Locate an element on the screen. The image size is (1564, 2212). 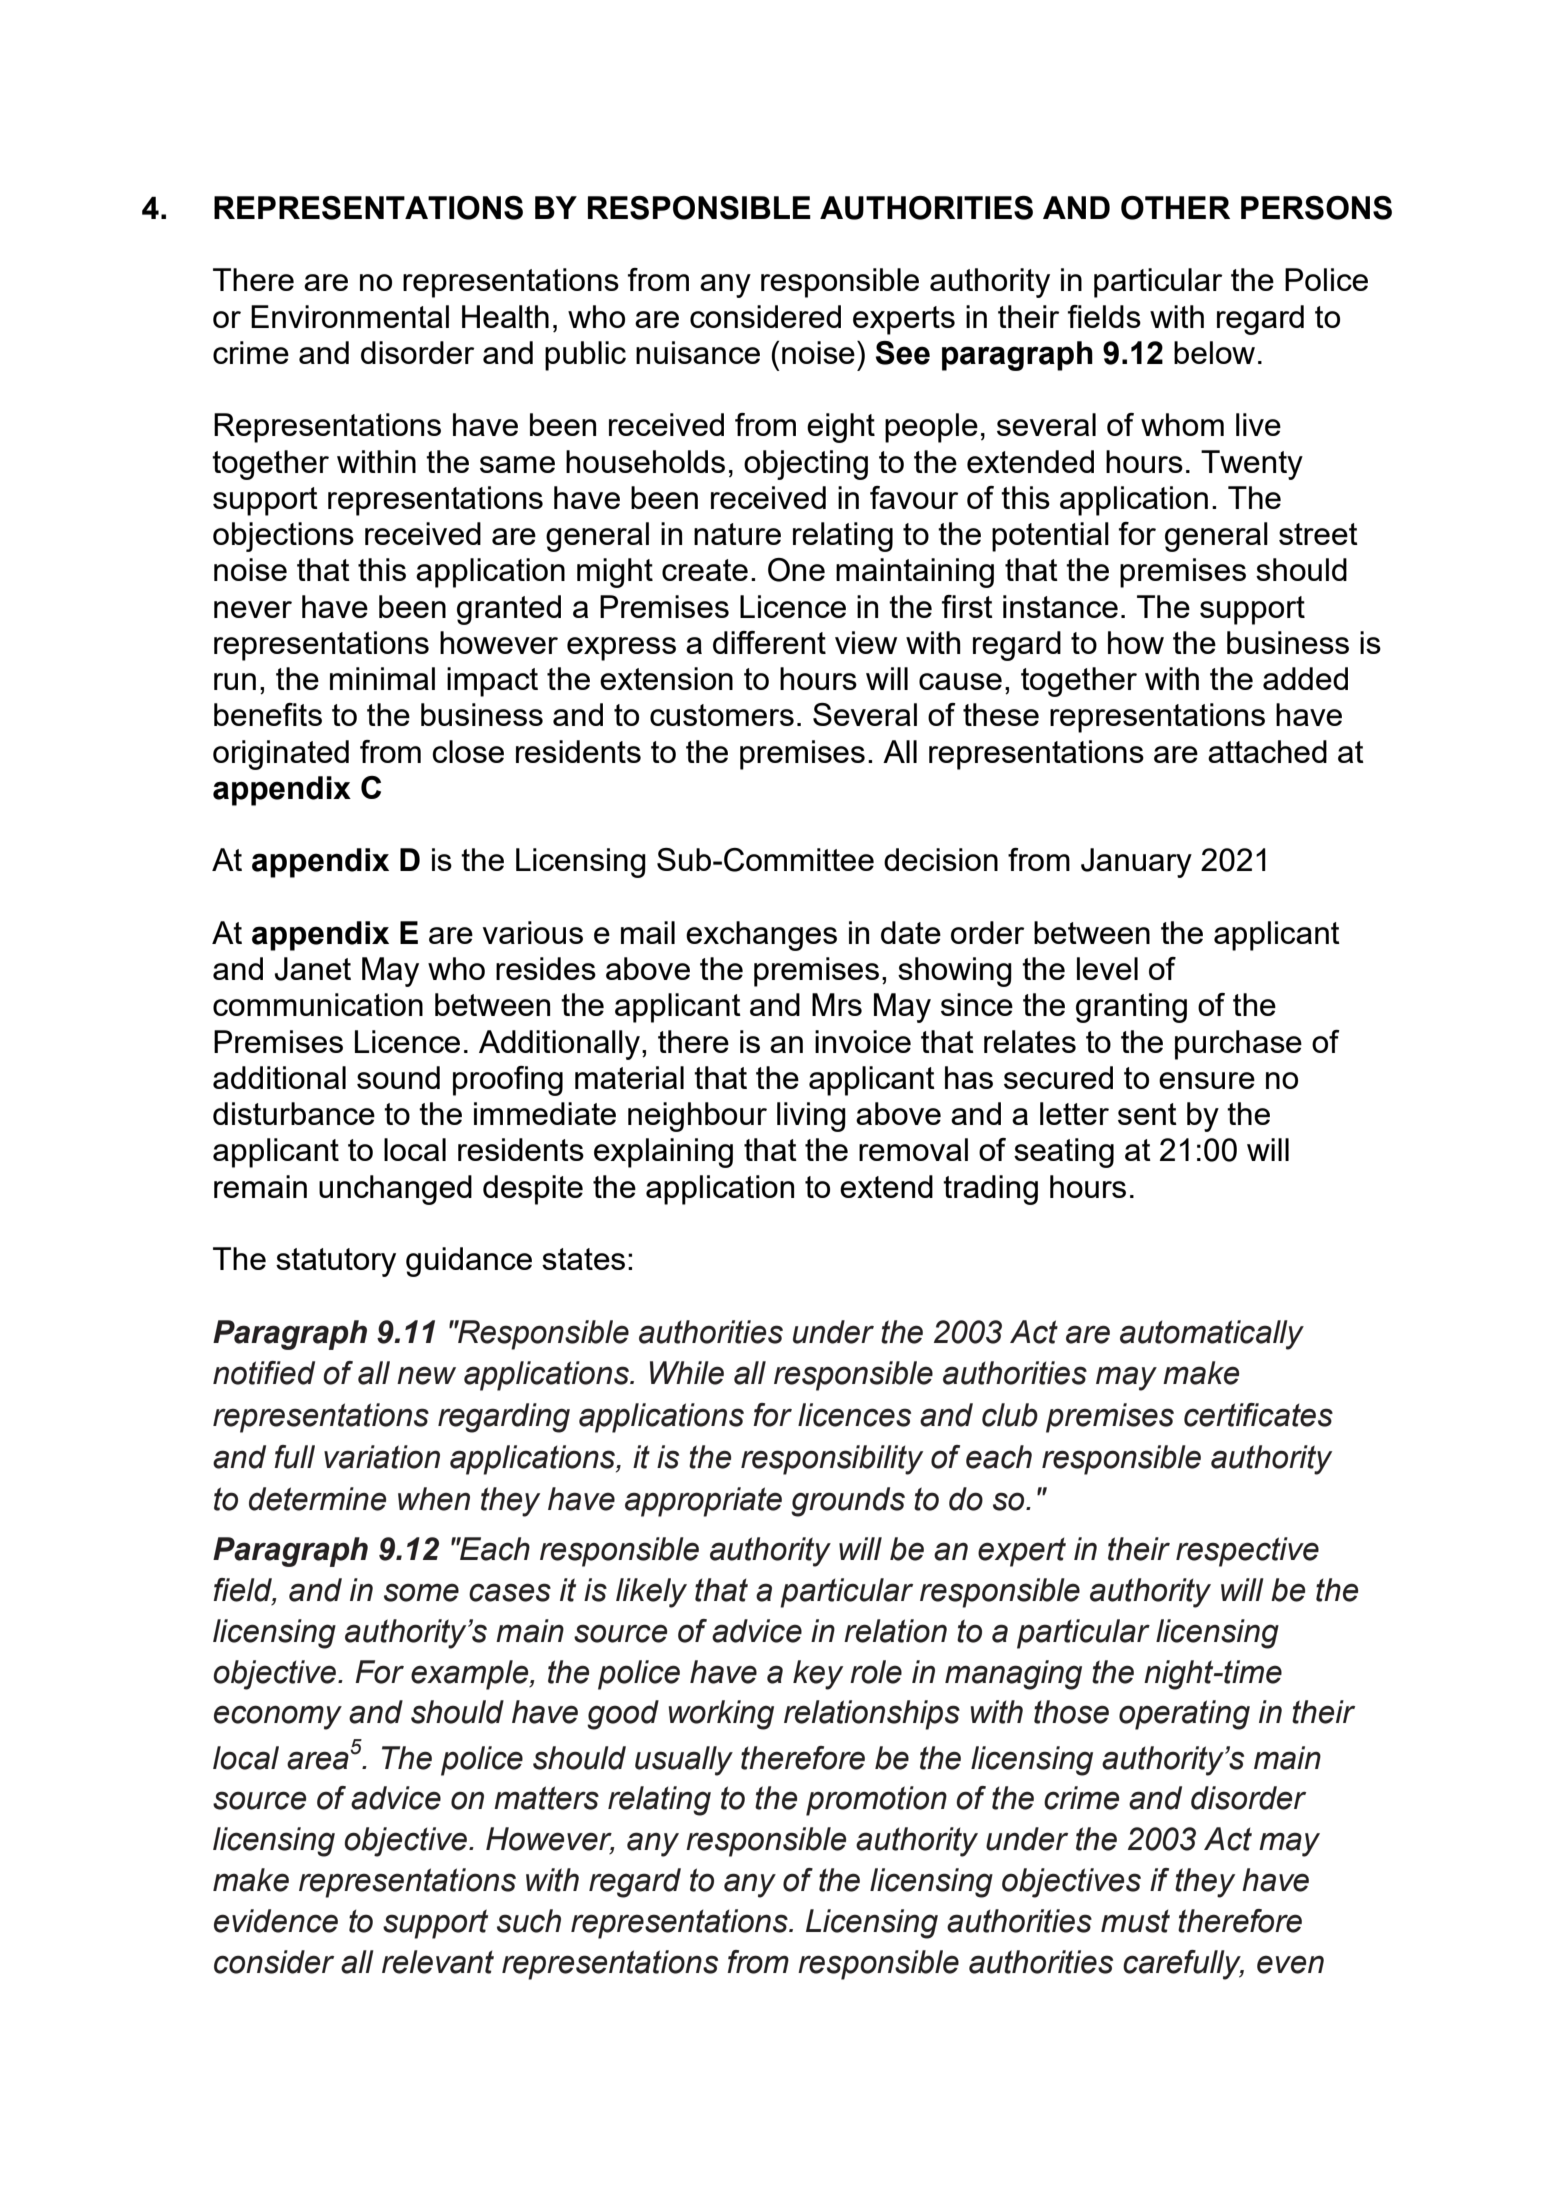
customers is located at coordinates (722, 715).
